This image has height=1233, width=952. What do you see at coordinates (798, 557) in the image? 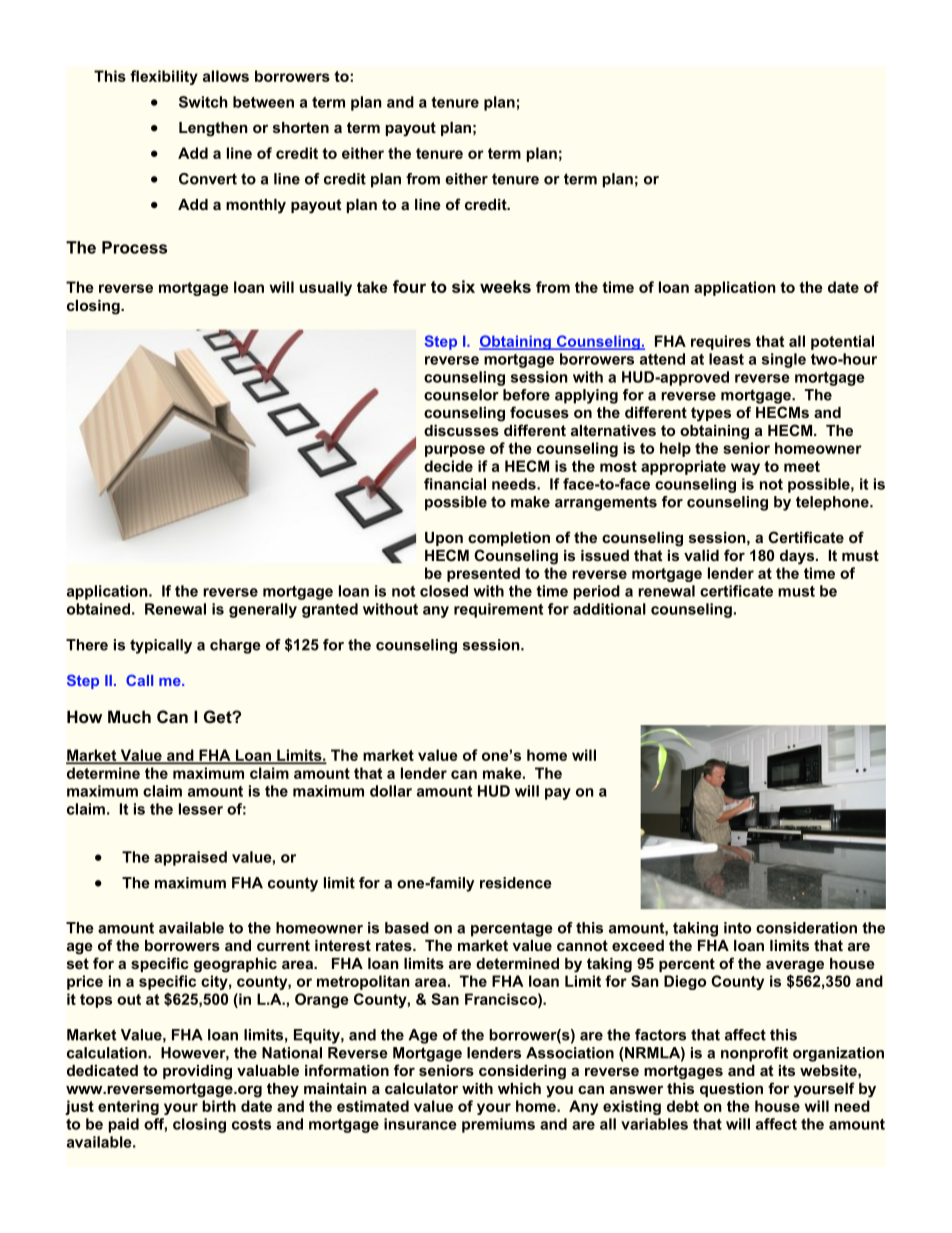
I see `days` at bounding box center [798, 557].
